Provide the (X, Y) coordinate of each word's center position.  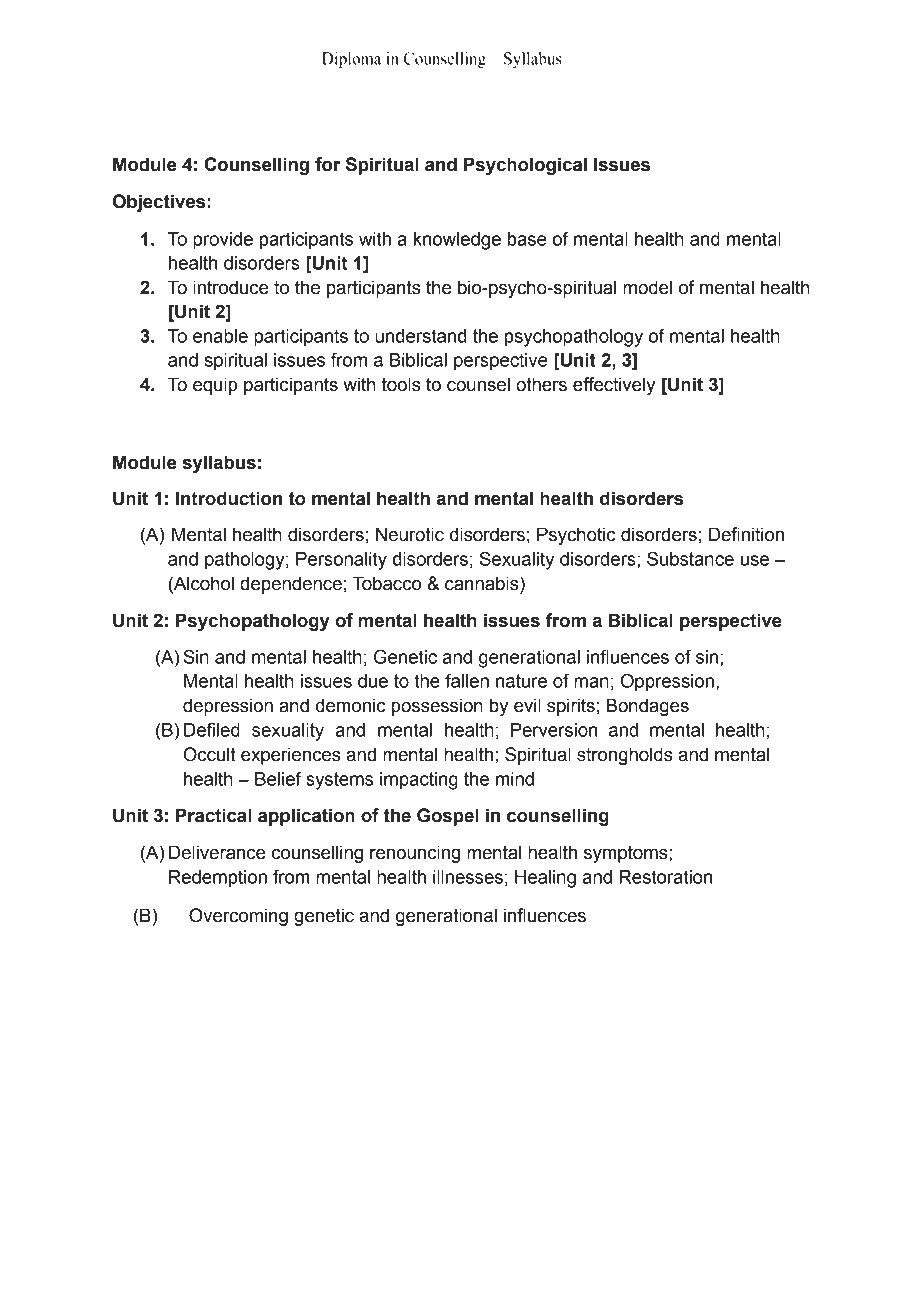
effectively (614, 386)
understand (420, 336)
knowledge (457, 241)
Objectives (160, 203)
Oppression (667, 683)
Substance (690, 559)
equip (215, 386)
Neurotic (410, 534)
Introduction (229, 498)
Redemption (218, 879)
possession (437, 707)
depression (228, 707)
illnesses (468, 877)
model (647, 287)
